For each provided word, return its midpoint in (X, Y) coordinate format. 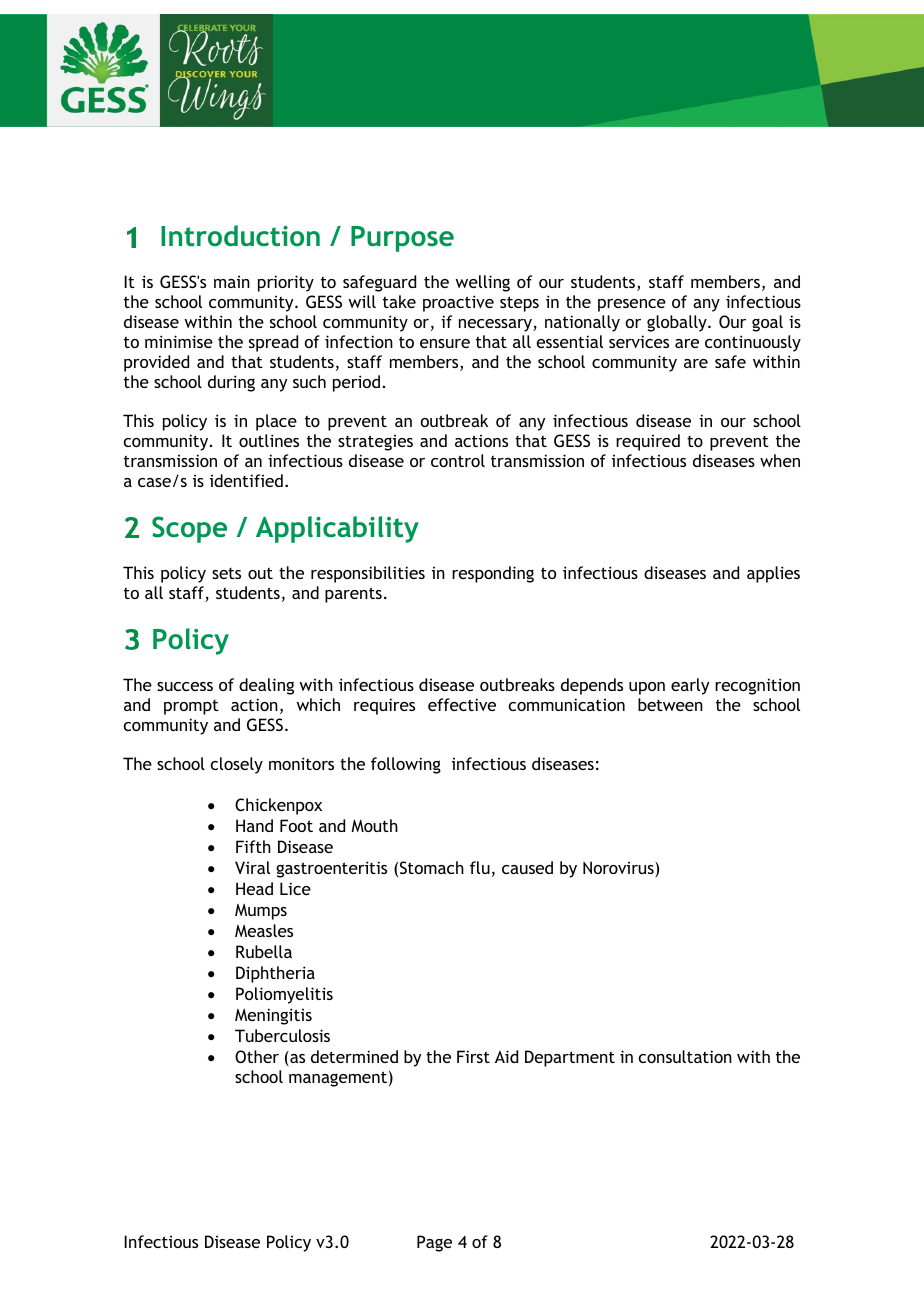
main (232, 282)
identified (246, 480)
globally (678, 323)
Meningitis (273, 1016)
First (473, 1056)
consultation (685, 1056)
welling (482, 283)
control (458, 460)
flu (480, 867)
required (648, 442)
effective (462, 704)
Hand (254, 825)
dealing (266, 686)
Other (257, 1056)
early (690, 686)
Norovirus (619, 869)
